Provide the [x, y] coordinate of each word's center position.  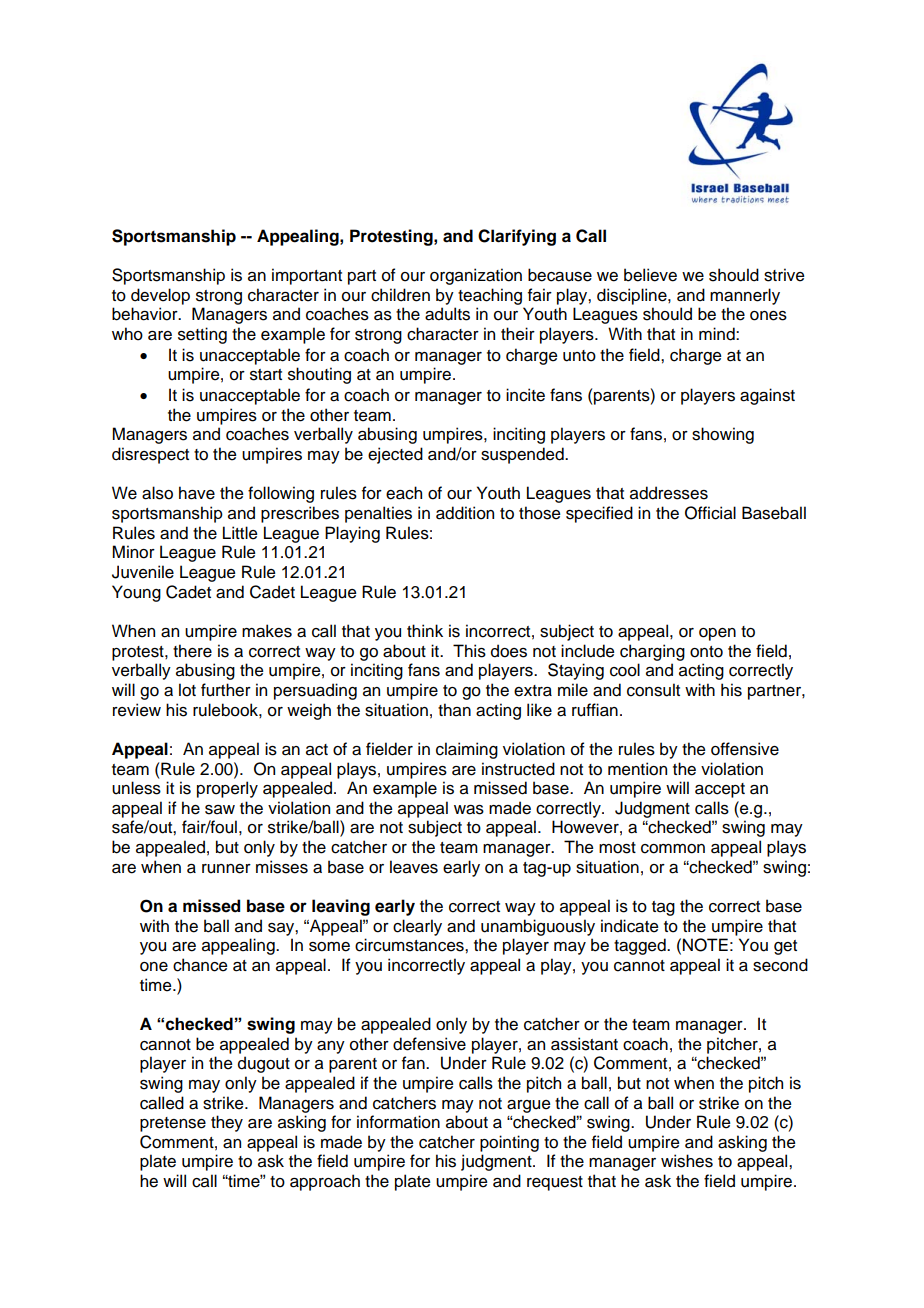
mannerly [745, 296]
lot [187, 690]
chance [200, 965]
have [197, 493]
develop [160, 296]
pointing [509, 1143]
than [454, 710]
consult [653, 690]
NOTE [705, 945]
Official [710, 513]
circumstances [410, 945]
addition [465, 513]
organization [476, 276]
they [227, 1123]
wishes [687, 1161]
